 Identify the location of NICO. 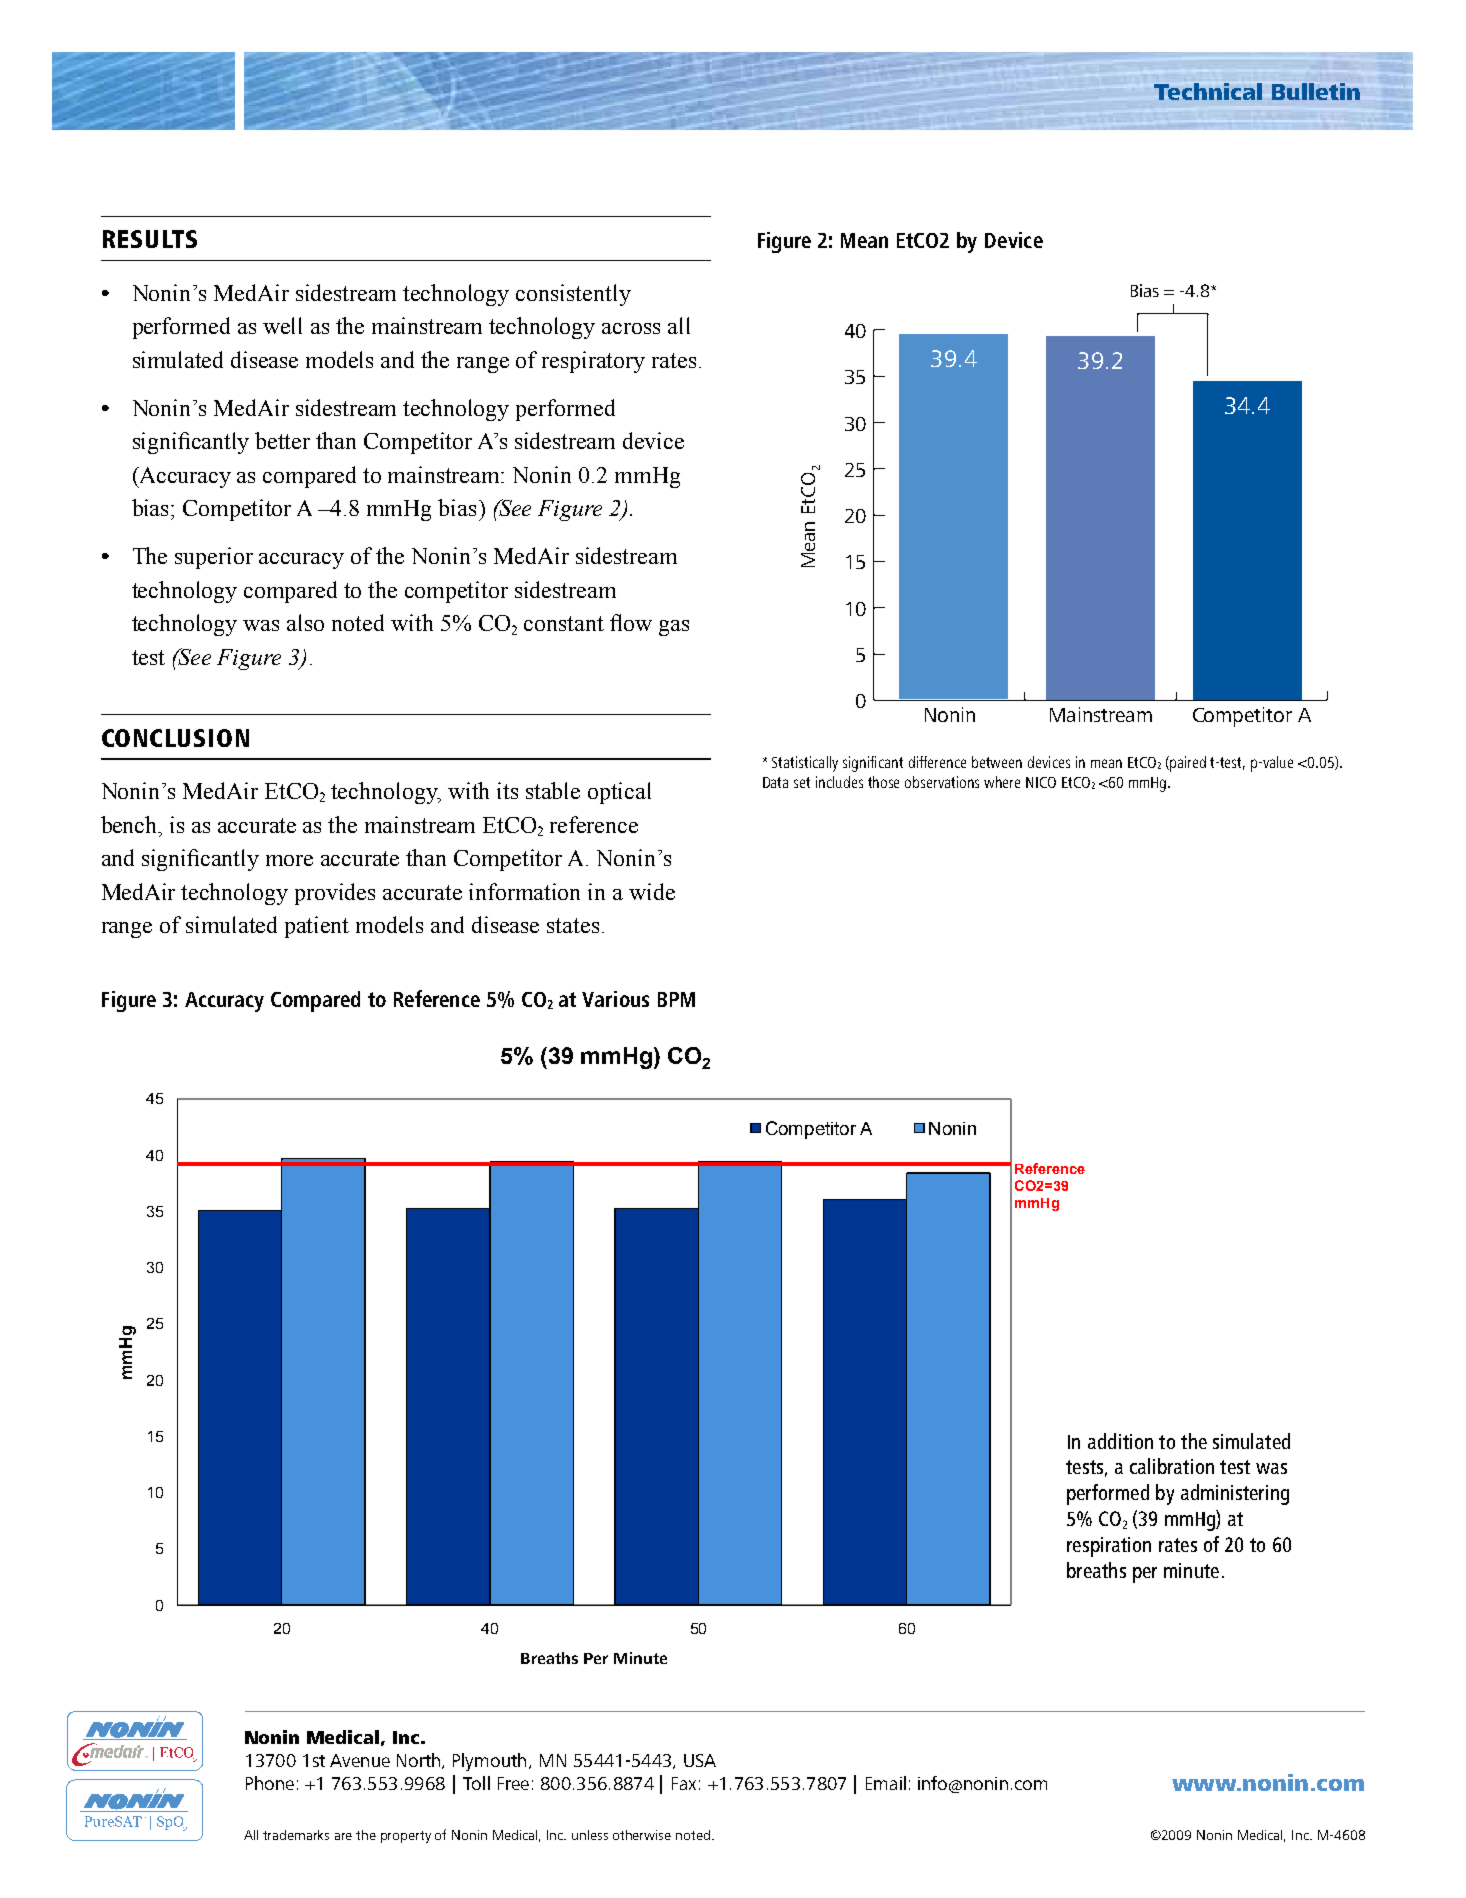
(1041, 782).
